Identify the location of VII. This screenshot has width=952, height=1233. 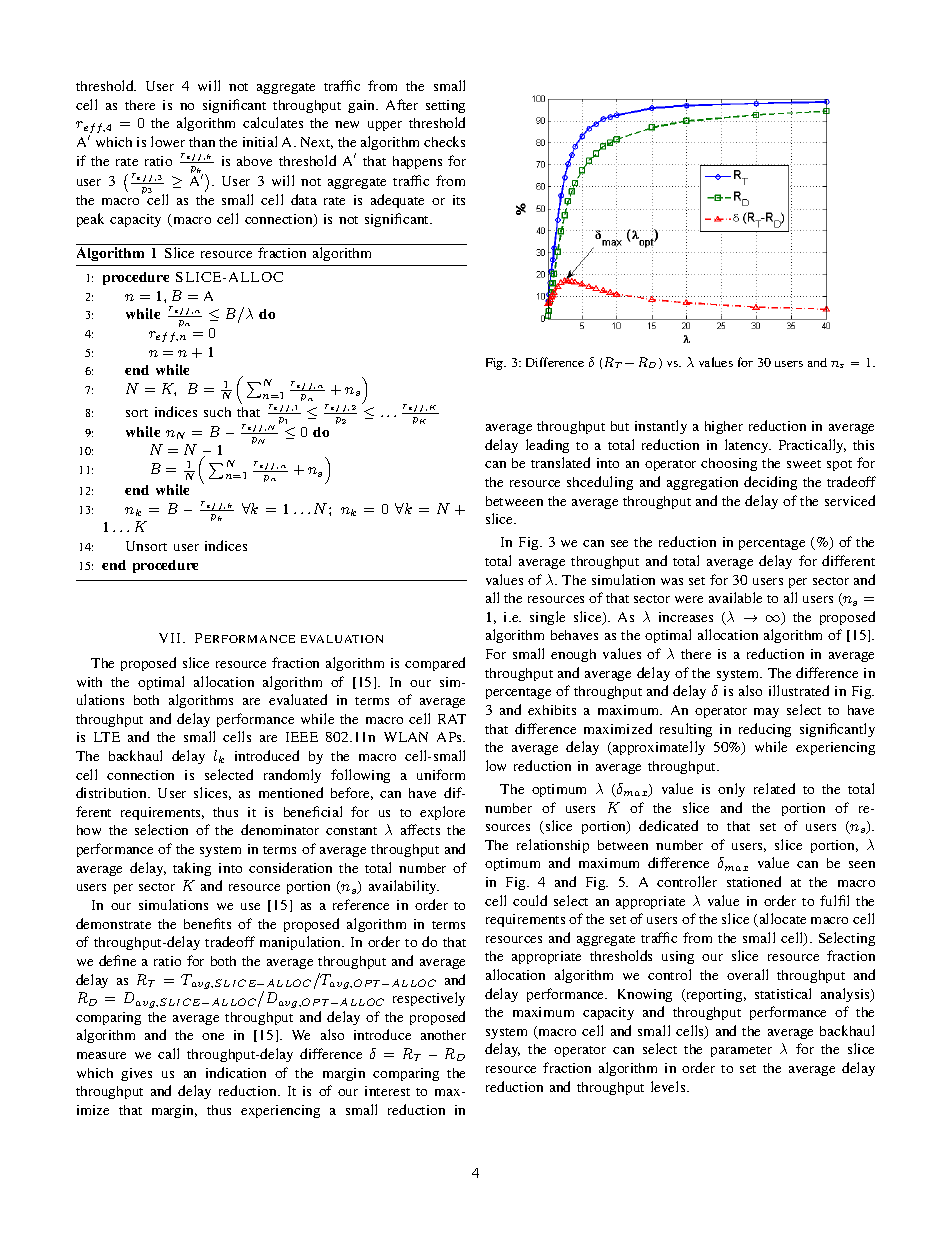
(171, 638).
